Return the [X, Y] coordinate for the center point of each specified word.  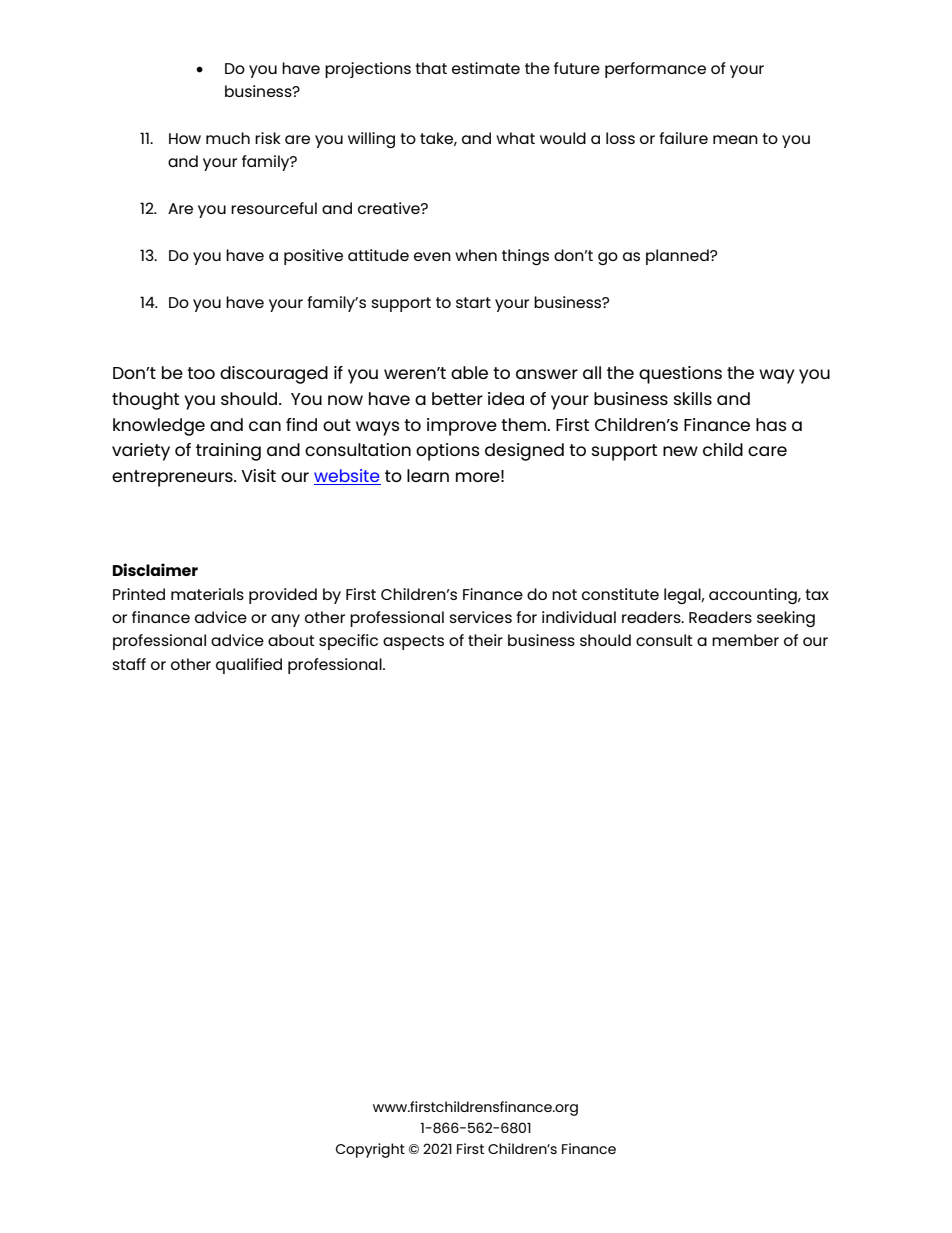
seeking [786, 619]
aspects [413, 642]
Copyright [370, 1150]
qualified [249, 666]
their [485, 640]
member [745, 640]
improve [462, 427]
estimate [486, 68]
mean [735, 139]
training [228, 452]
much [228, 138]
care [767, 451]
